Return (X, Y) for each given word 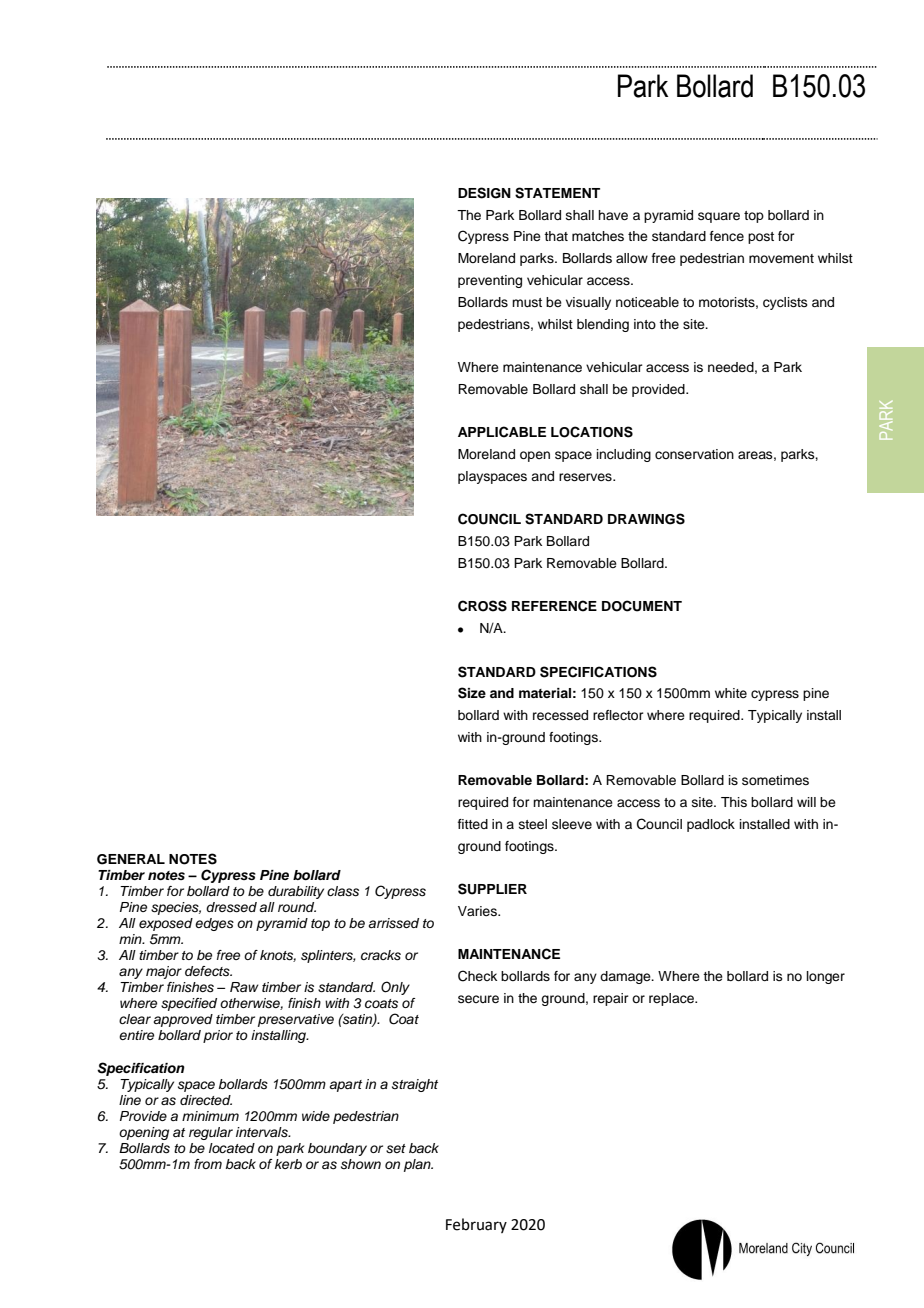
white (731, 693)
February (476, 1225)
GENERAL (131, 859)
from (208, 1164)
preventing (490, 281)
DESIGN (484, 193)
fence (727, 236)
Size (472, 693)
